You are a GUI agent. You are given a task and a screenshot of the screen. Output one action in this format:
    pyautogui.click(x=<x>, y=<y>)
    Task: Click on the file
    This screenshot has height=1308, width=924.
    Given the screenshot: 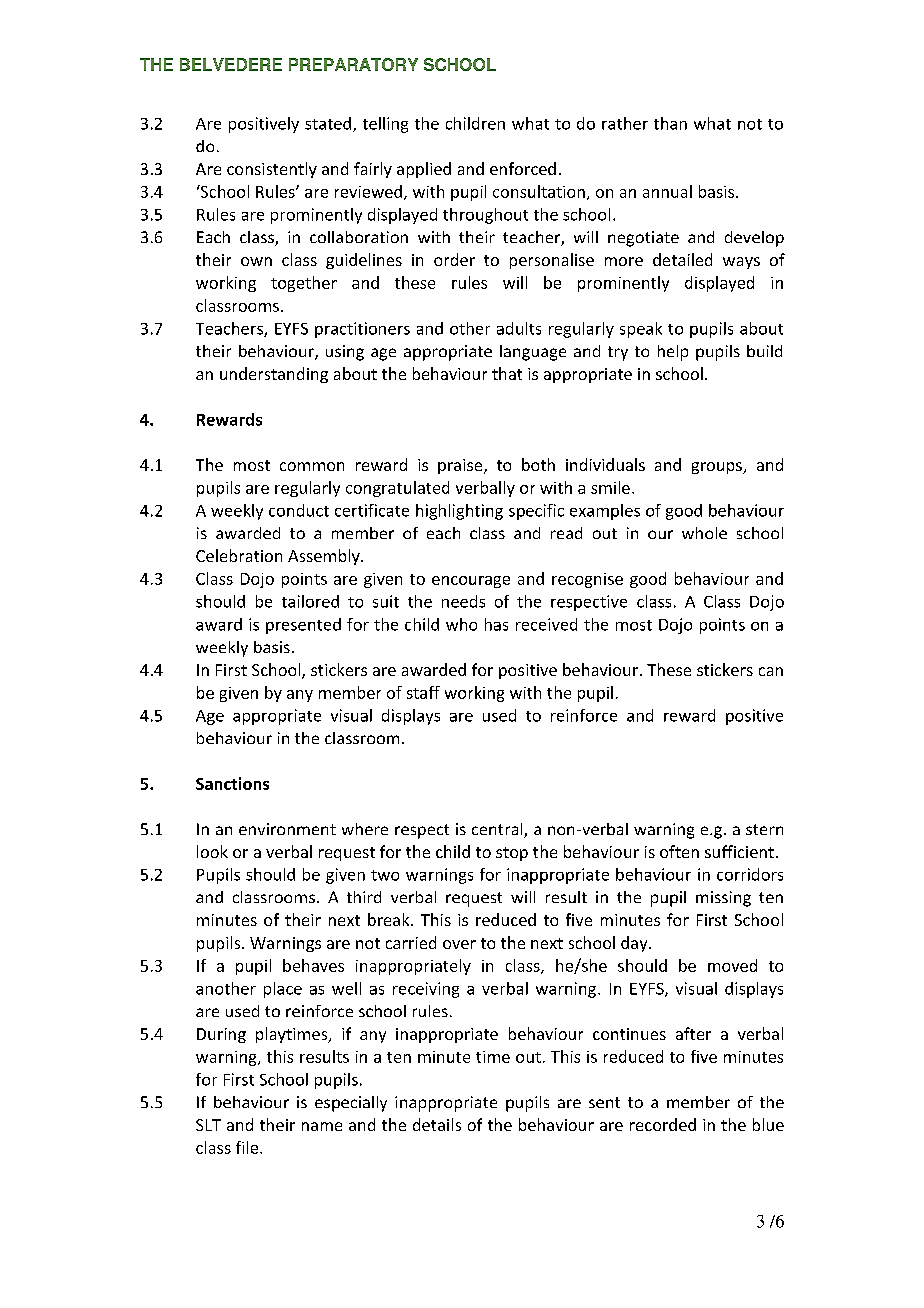 What is the action you would take?
    pyautogui.click(x=248, y=1147)
